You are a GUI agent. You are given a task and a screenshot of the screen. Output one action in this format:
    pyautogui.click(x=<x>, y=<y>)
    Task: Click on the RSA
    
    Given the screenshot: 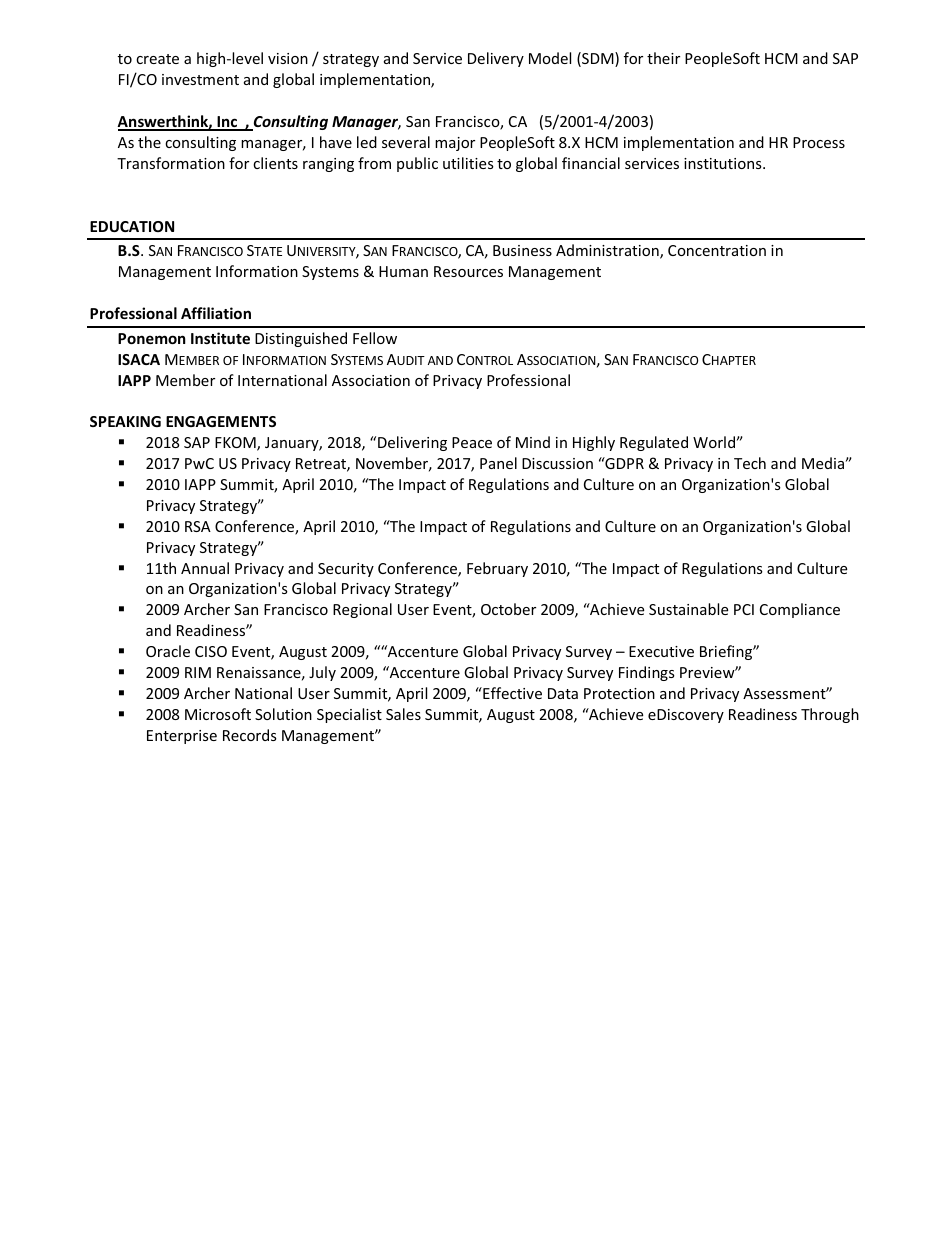 What is the action you would take?
    pyautogui.click(x=198, y=526)
